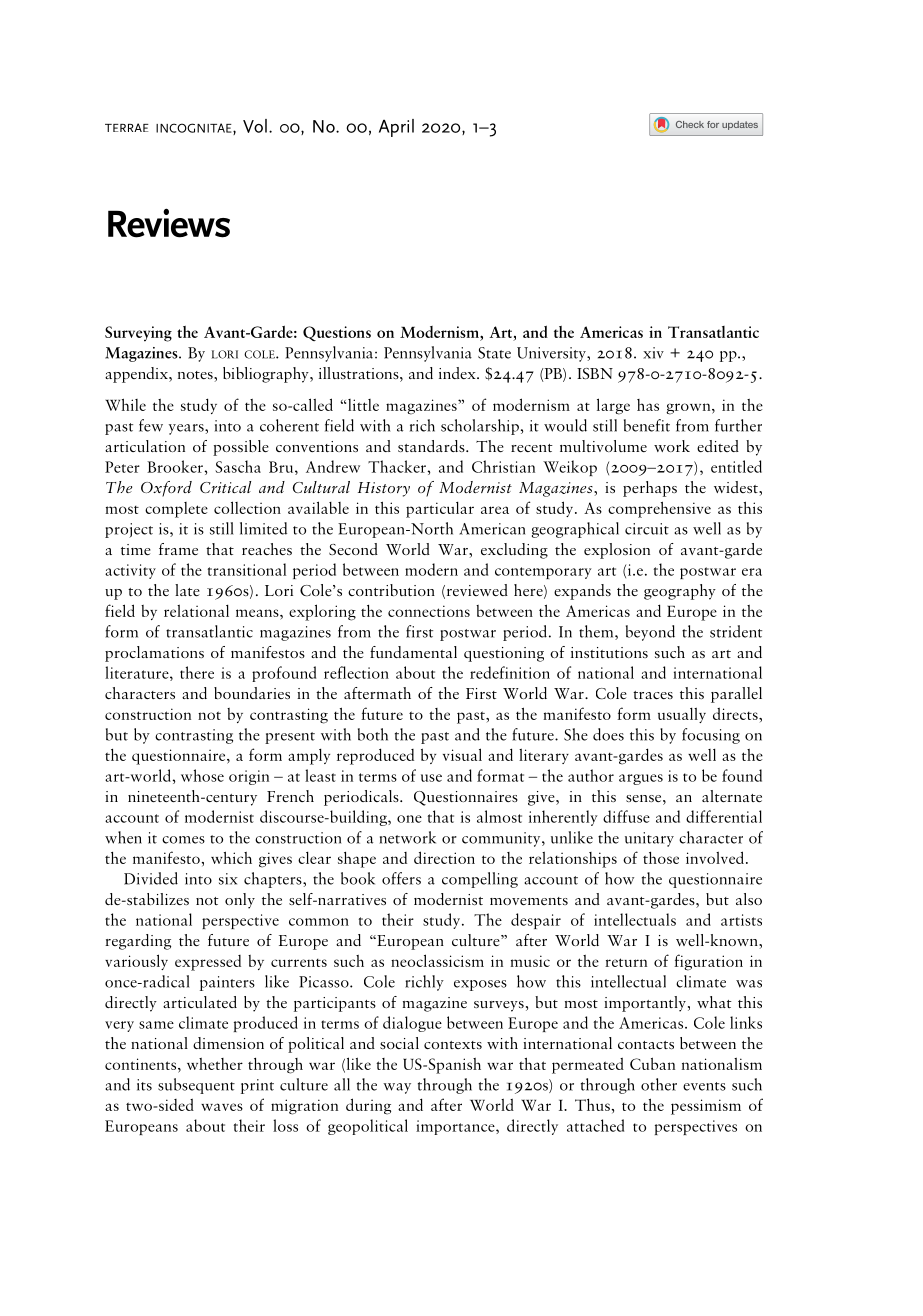  Describe the element at coordinates (396, 128) in the document. I see `April` at that location.
